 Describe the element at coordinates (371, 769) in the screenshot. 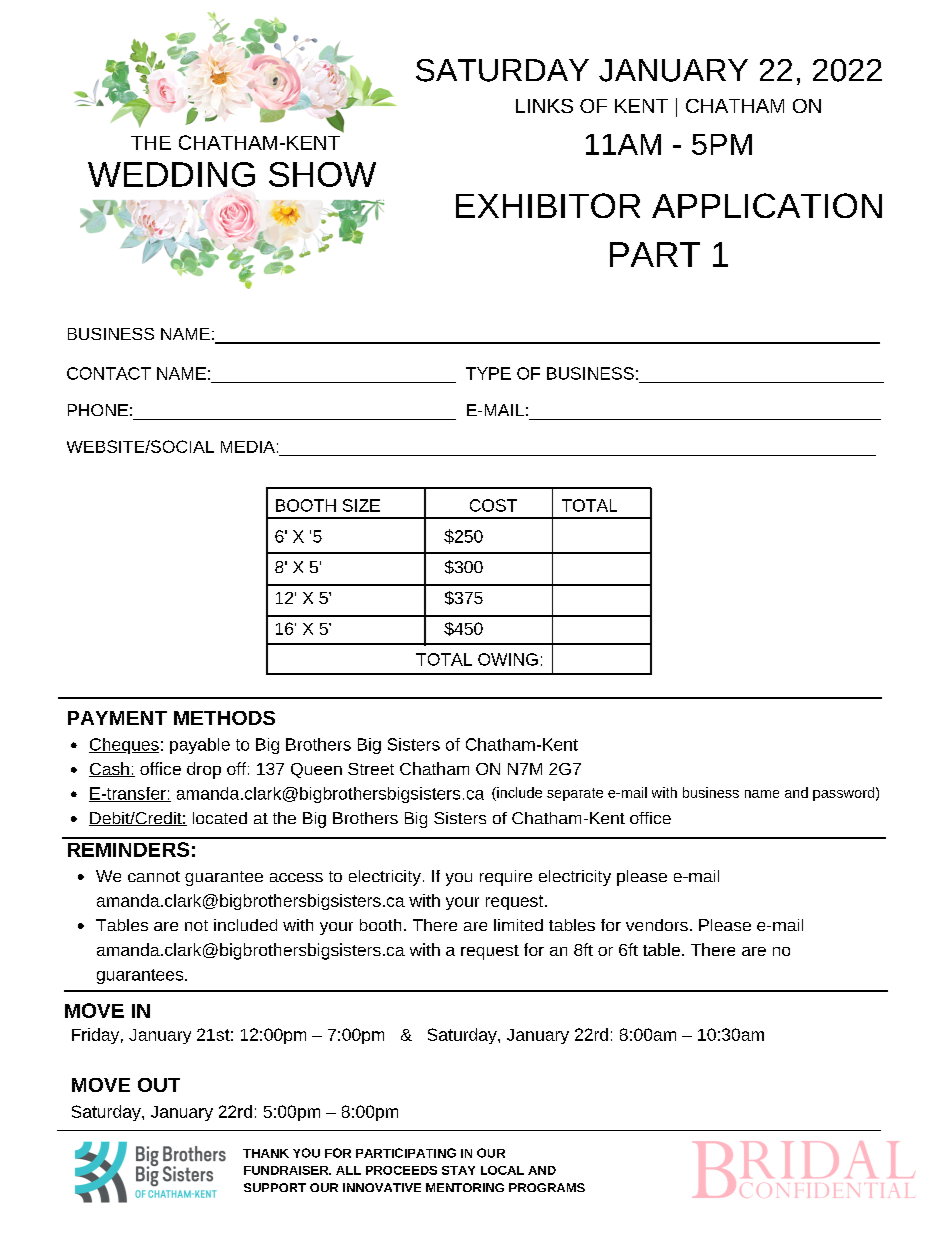

I see `Street` at that location.
